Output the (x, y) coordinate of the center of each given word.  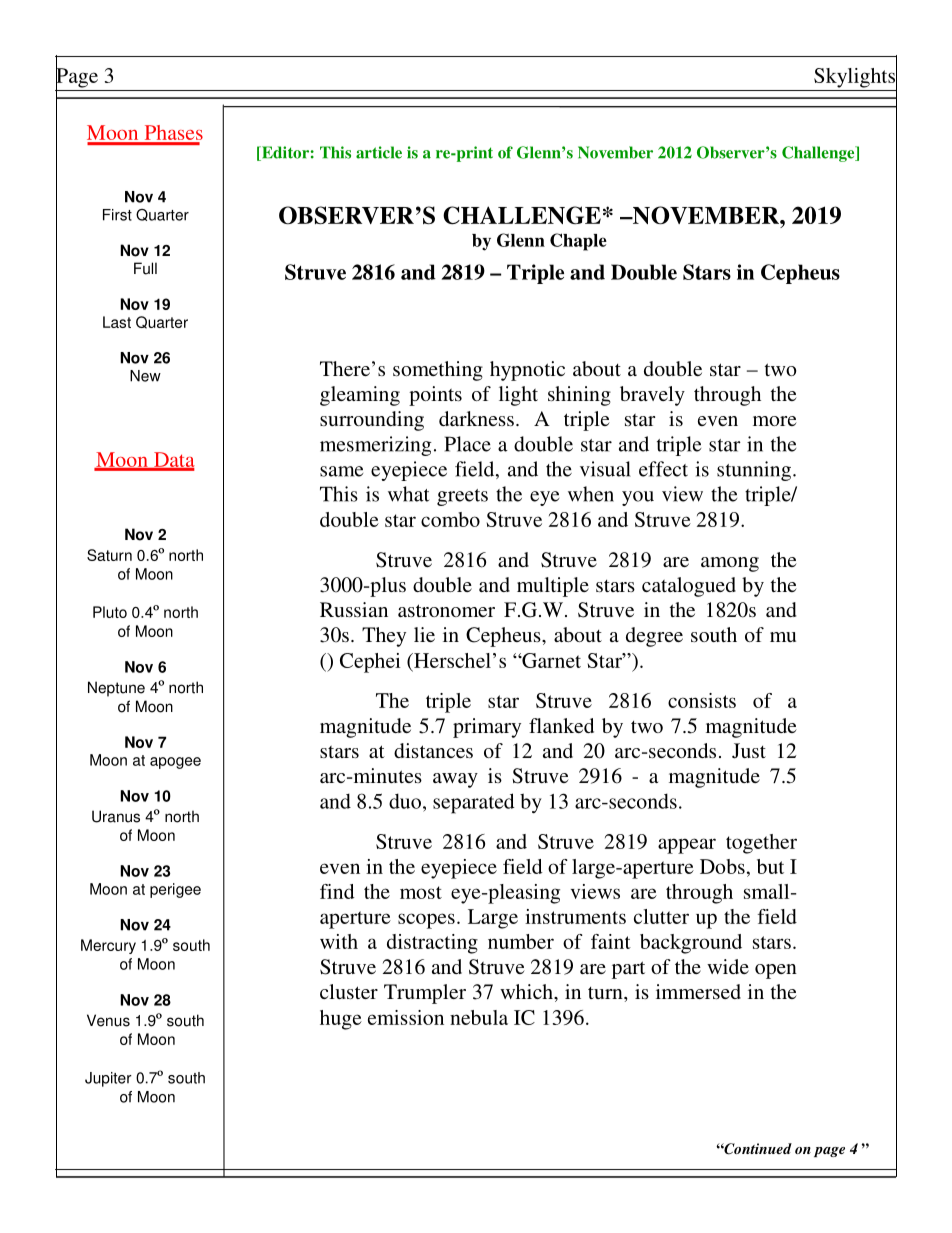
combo (450, 519)
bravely (652, 396)
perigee (175, 890)
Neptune (116, 689)
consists (702, 700)
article (379, 152)
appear (687, 846)
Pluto (110, 612)
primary (487, 728)
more (775, 421)
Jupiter (108, 1079)
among (730, 564)
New (145, 376)
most (421, 892)
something (438, 371)
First (117, 215)
